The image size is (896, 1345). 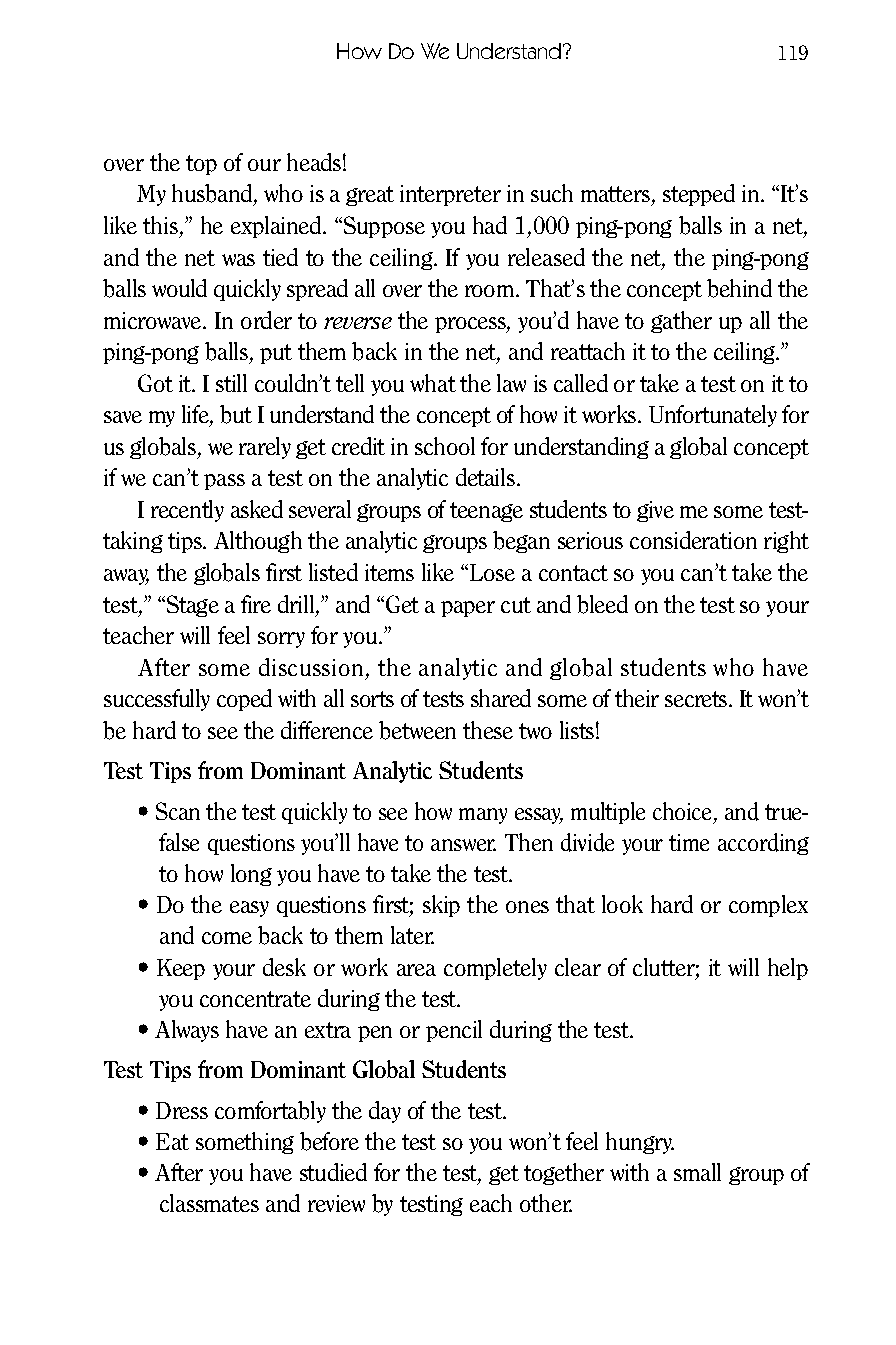 I want to click on still, so click(x=231, y=383).
